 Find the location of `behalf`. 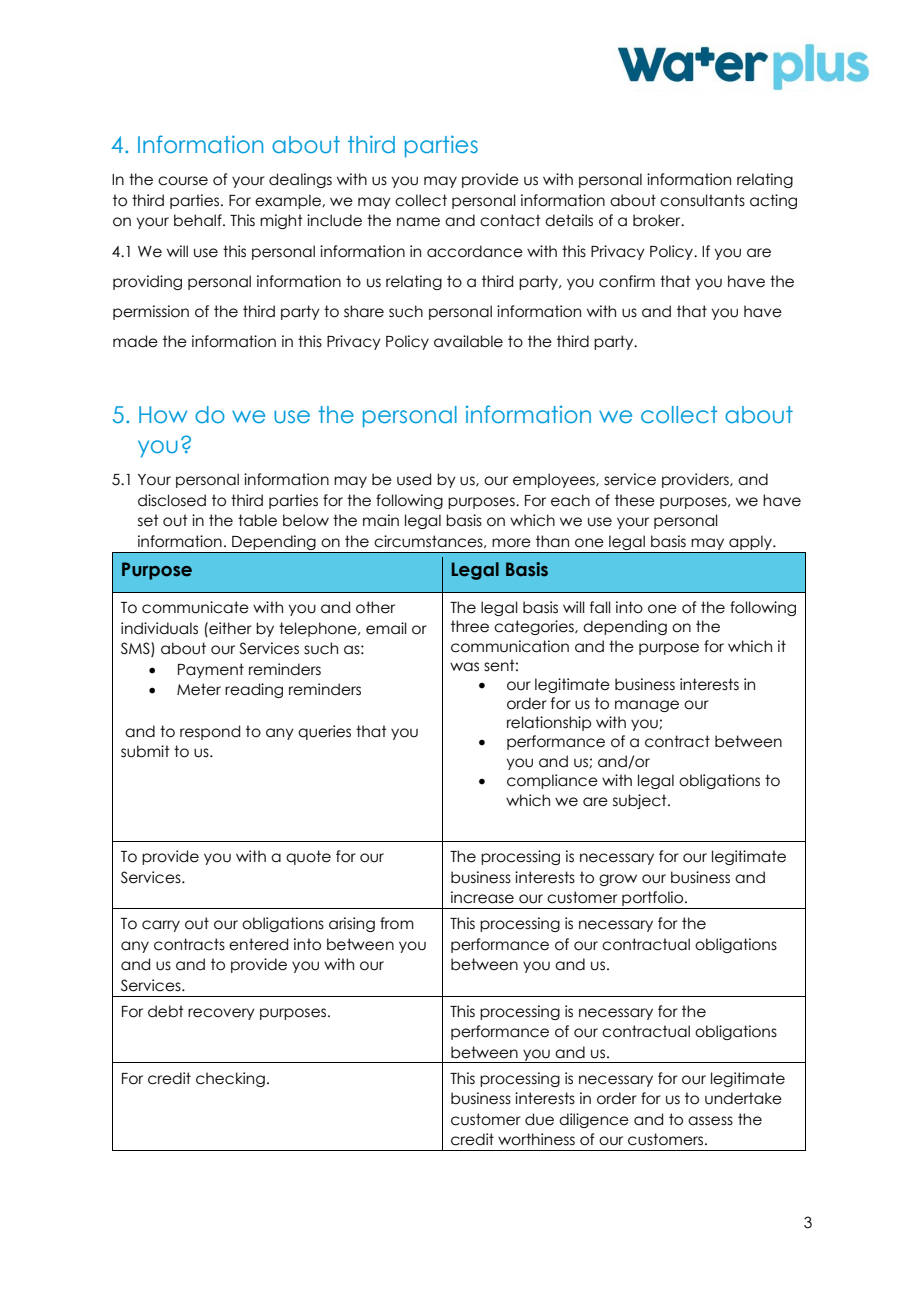

behalf is located at coordinates (199, 220).
